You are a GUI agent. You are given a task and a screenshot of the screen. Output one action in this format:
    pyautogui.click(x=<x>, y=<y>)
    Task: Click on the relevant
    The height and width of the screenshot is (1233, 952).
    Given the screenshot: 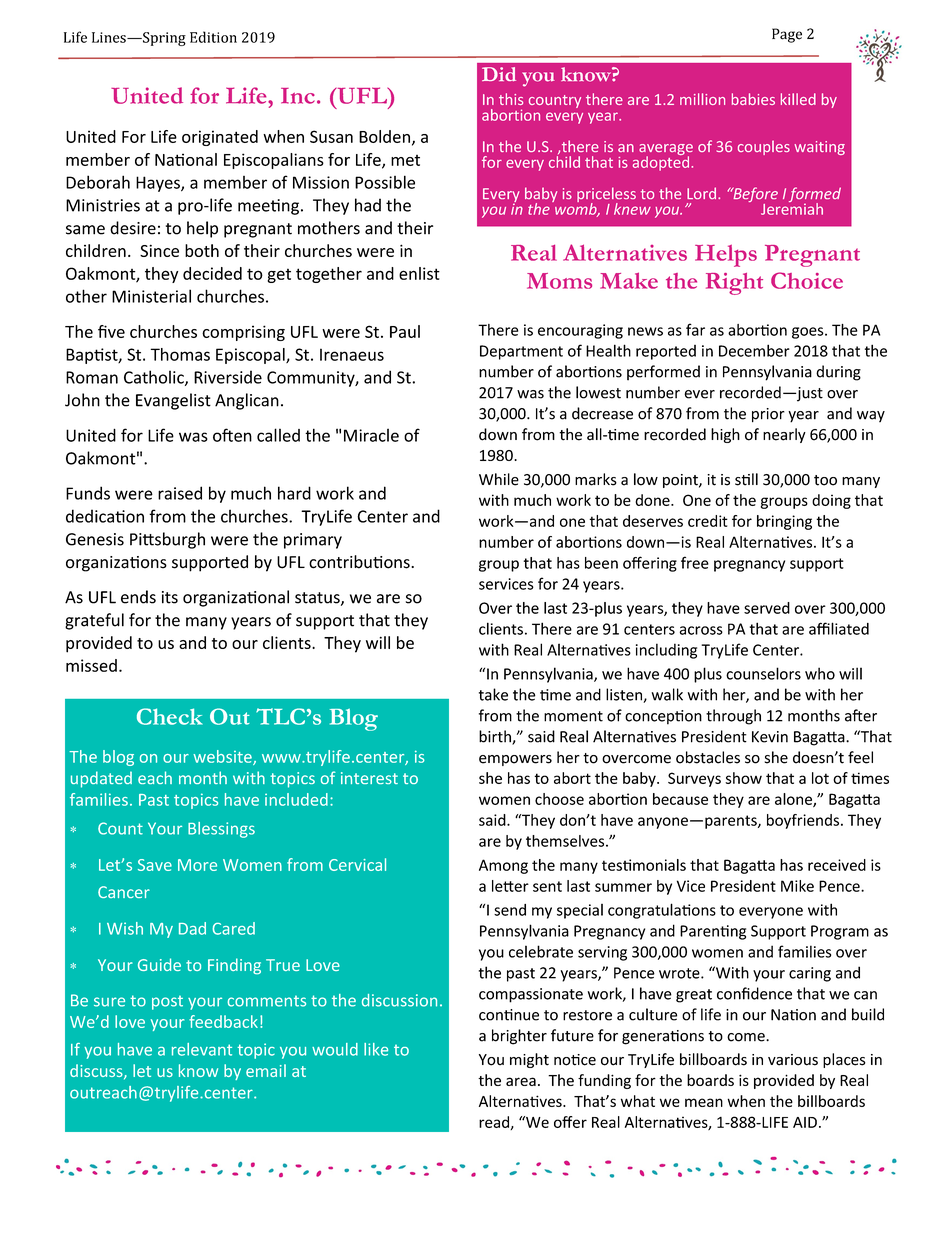 What is the action you would take?
    pyautogui.click(x=202, y=1049)
